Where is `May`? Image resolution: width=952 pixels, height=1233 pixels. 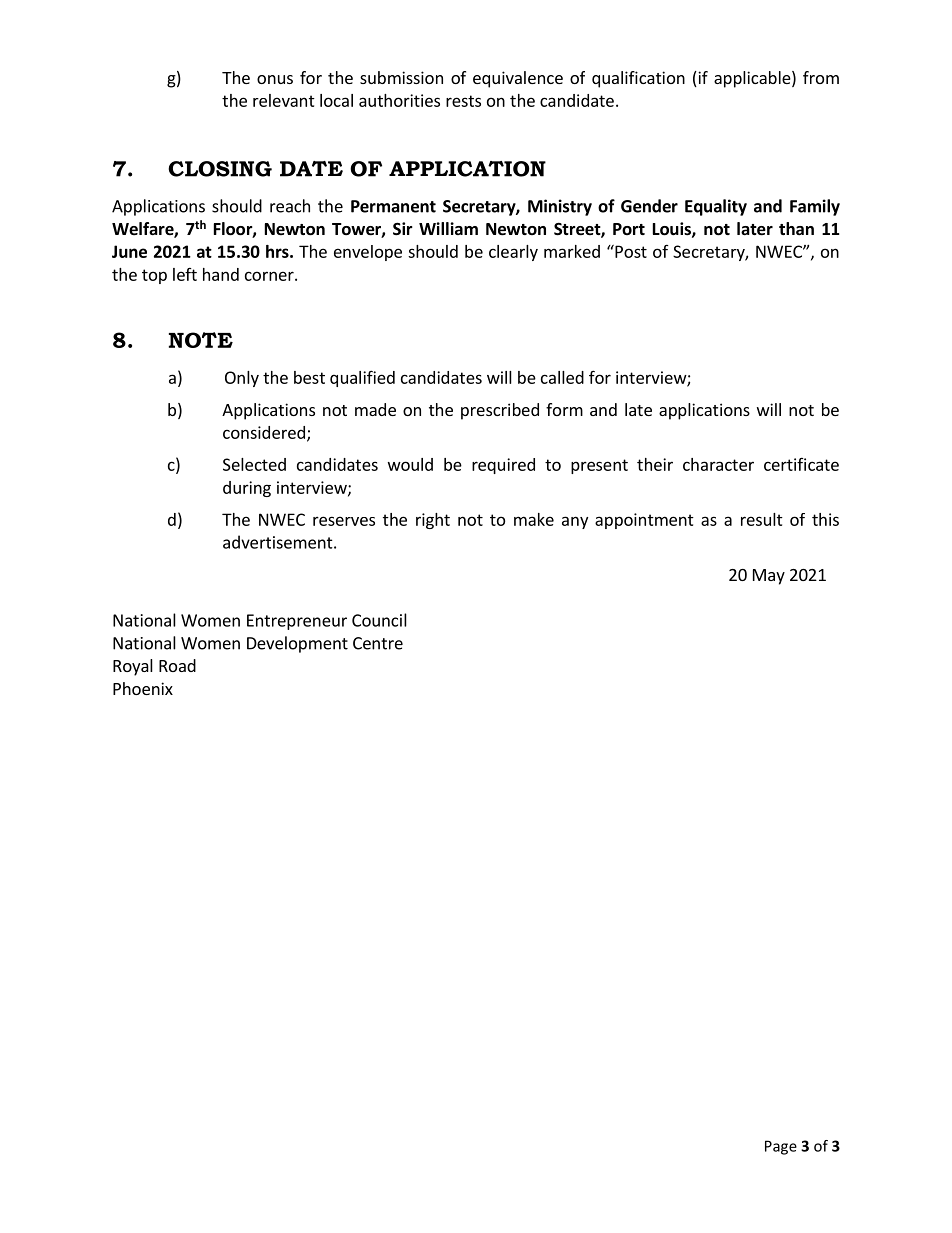 May is located at coordinates (769, 577).
